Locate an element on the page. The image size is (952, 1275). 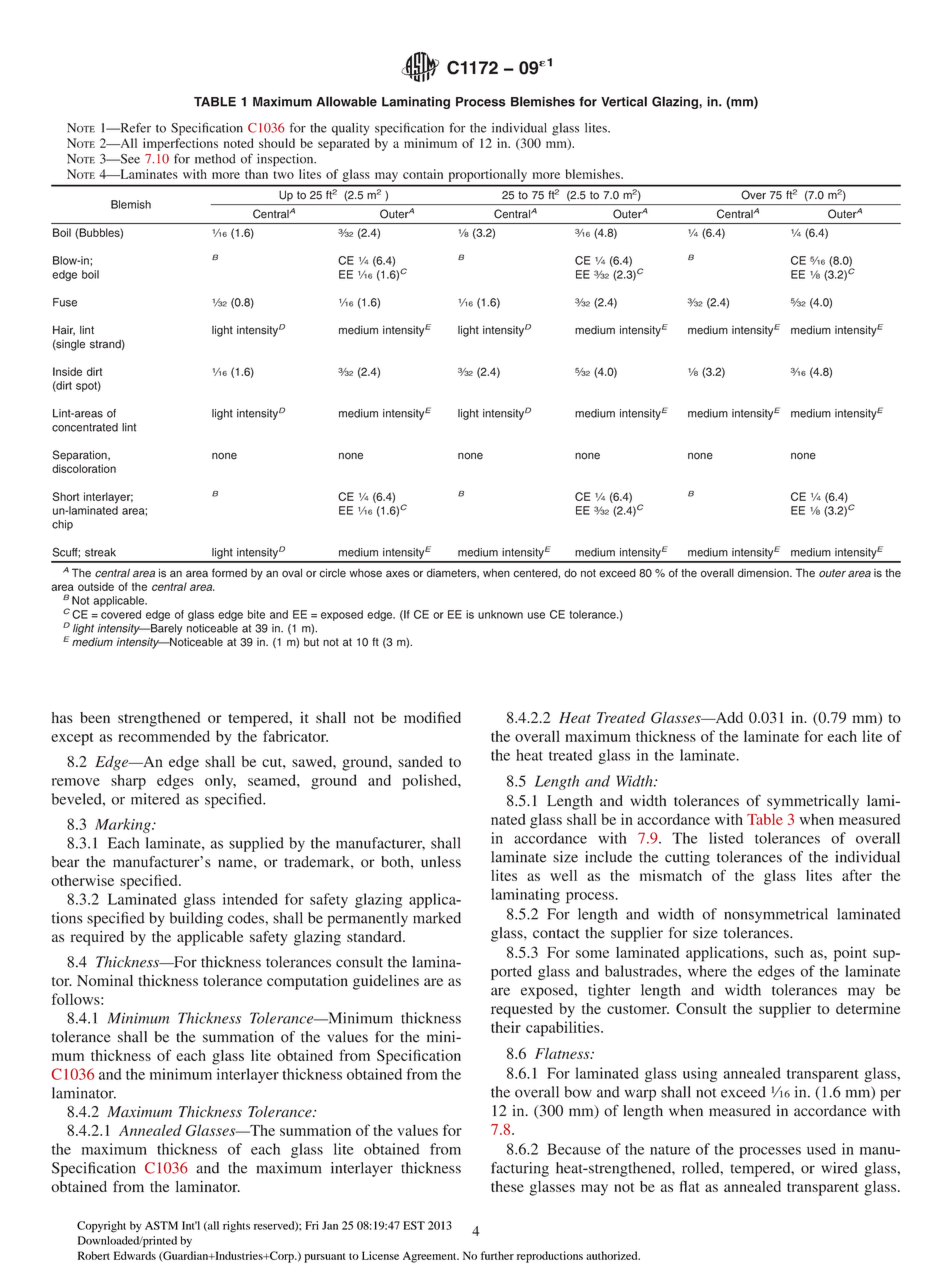
sanded is located at coordinates (420, 761).
